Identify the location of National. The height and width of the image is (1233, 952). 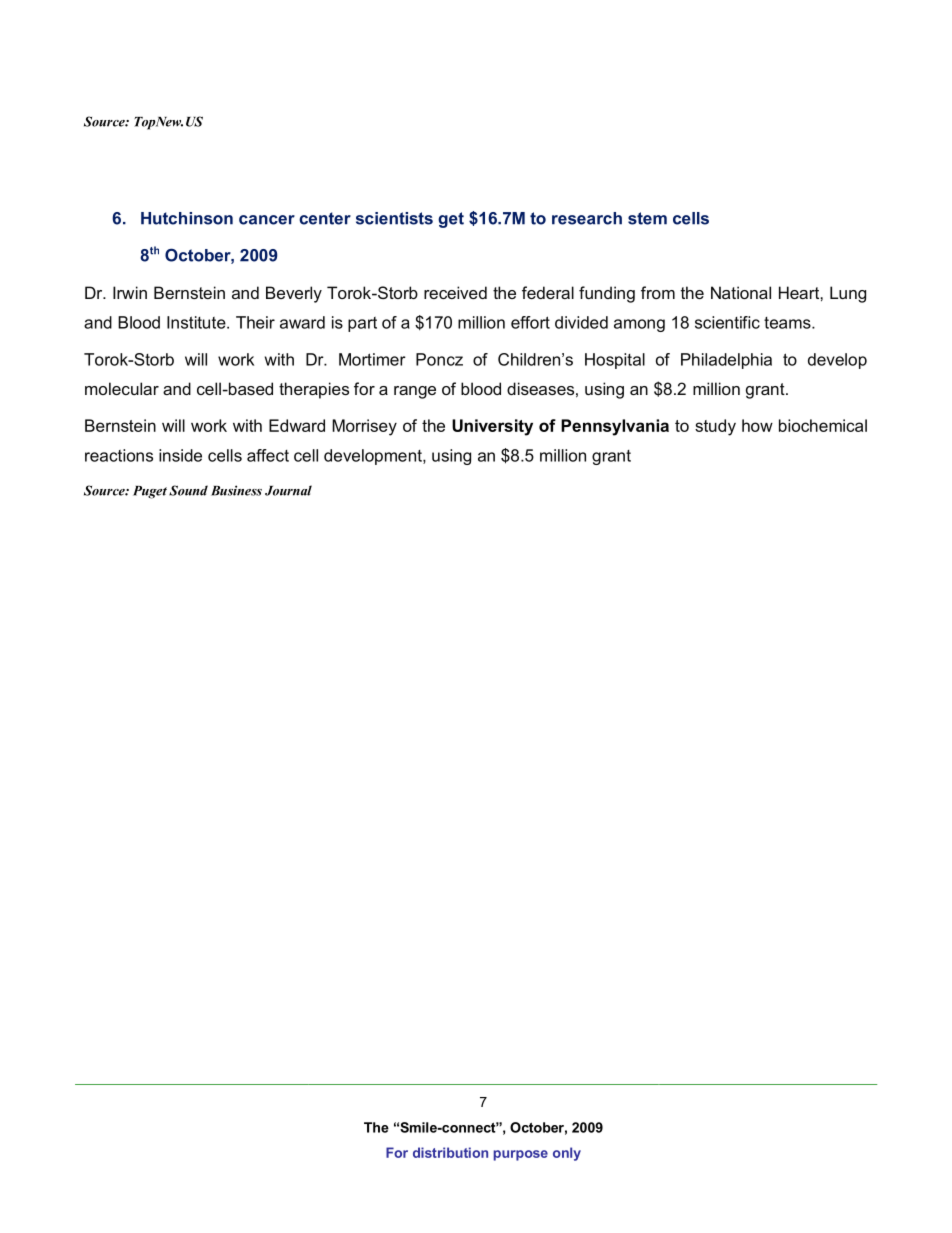
(741, 292).
